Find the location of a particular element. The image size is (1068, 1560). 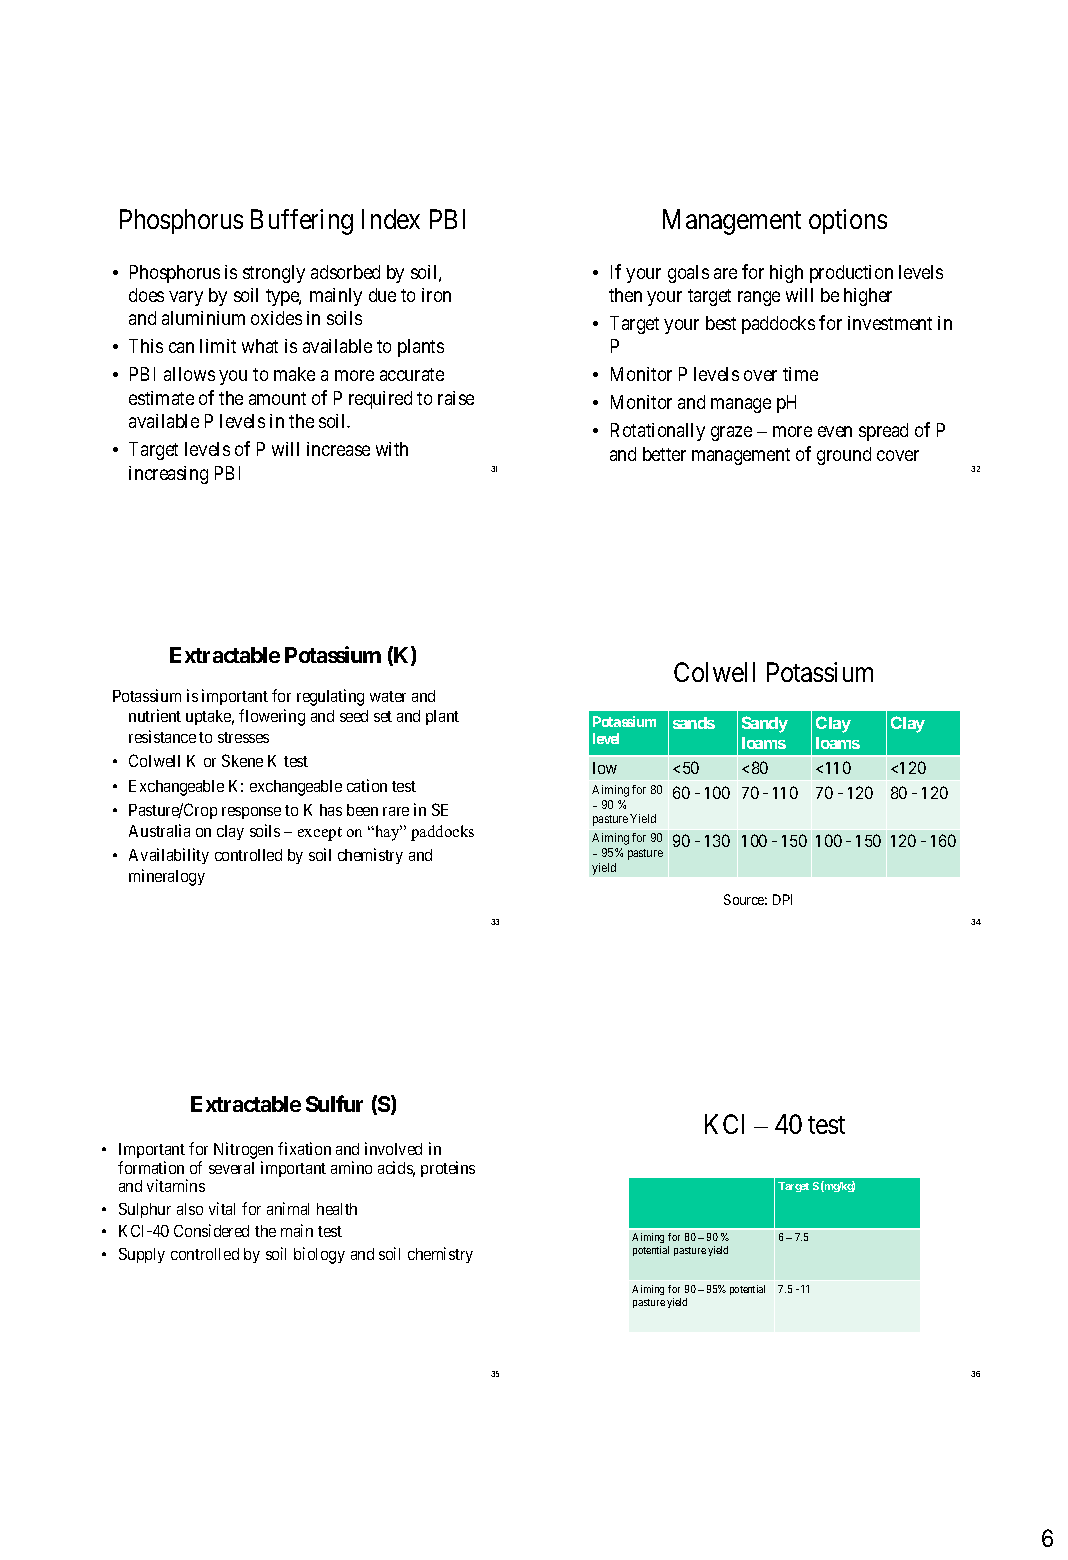

production is located at coordinates (851, 274).
